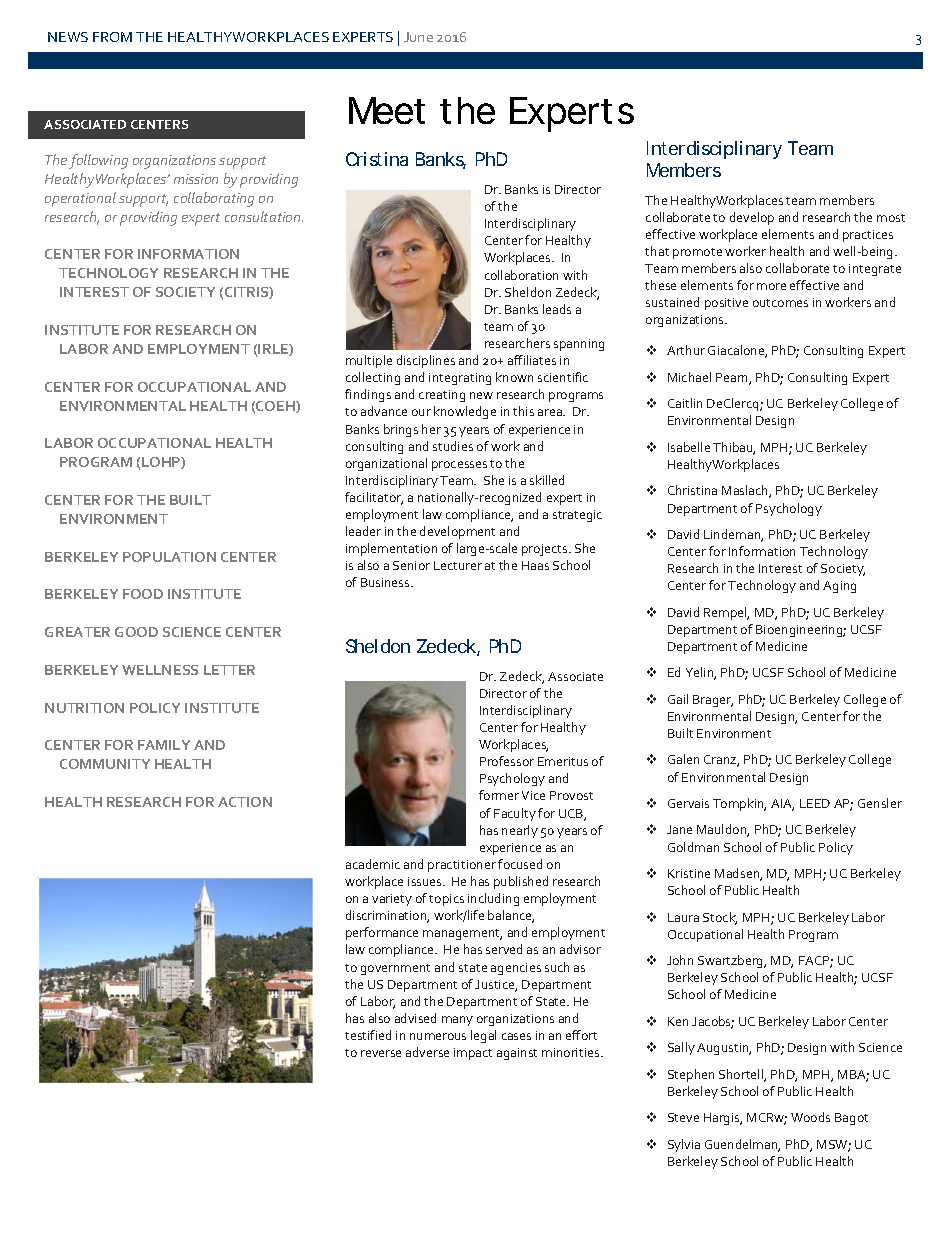 The image size is (952, 1233). What do you see at coordinates (368, 395) in the document?
I see `findings` at bounding box center [368, 395].
